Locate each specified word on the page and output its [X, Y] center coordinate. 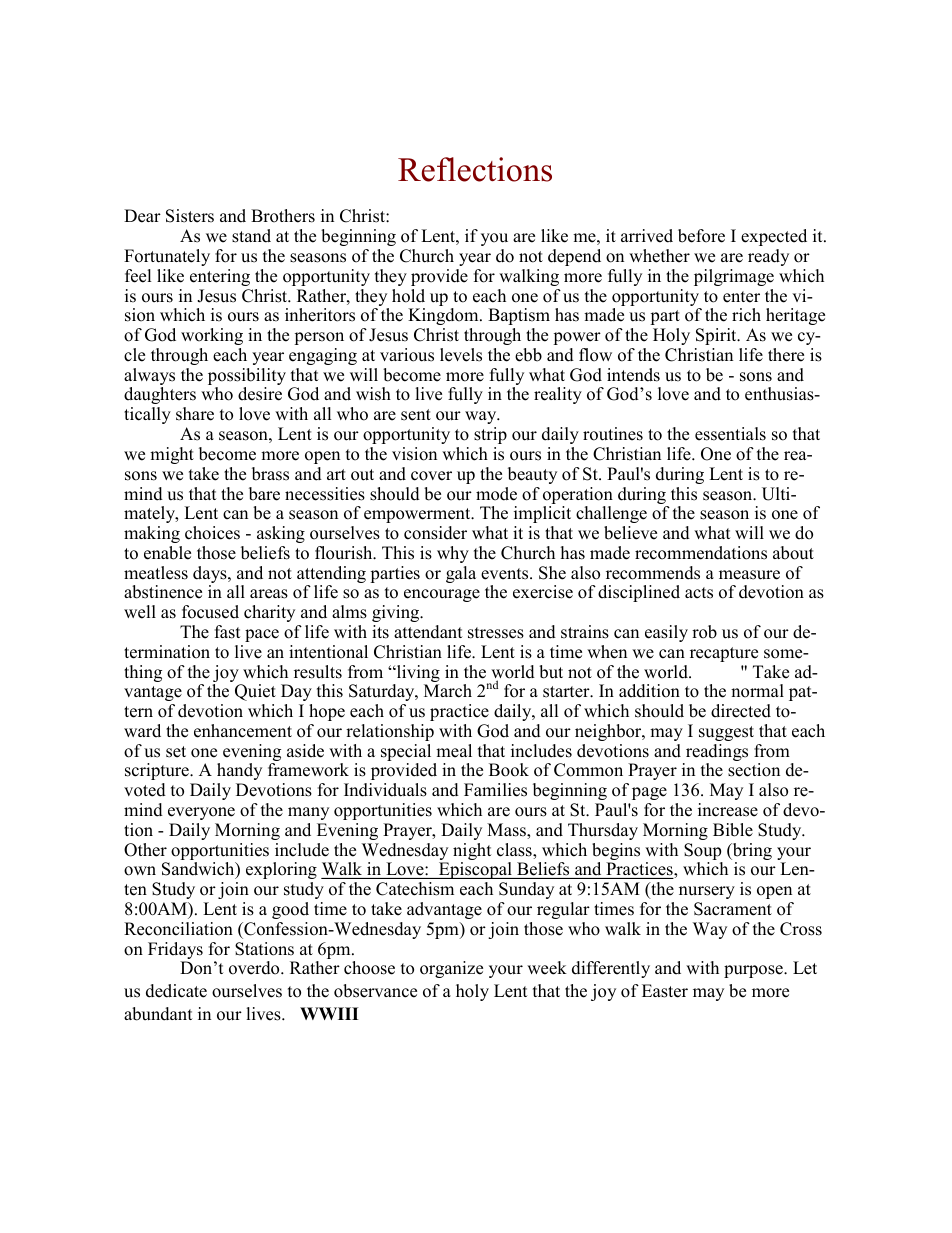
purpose [754, 971]
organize [451, 969]
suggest [726, 733]
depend [574, 257]
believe [630, 533]
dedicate [176, 991]
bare [264, 494]
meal [454, 751]
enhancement [243, 731]
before [701, 236]
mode [496, 494]
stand [251, 236]
